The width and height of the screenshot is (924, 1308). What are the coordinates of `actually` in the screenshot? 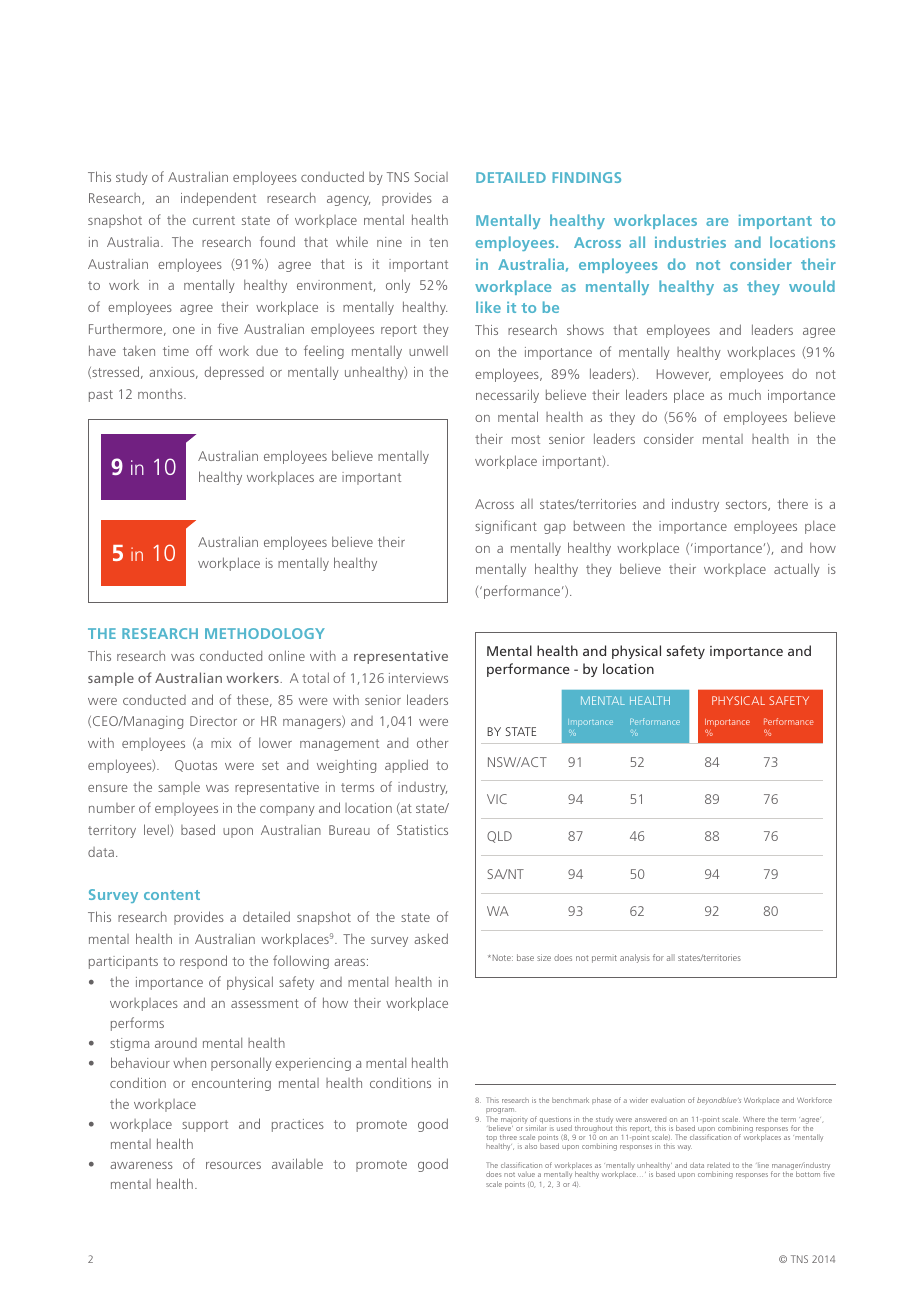 It's located at (797, 570).
